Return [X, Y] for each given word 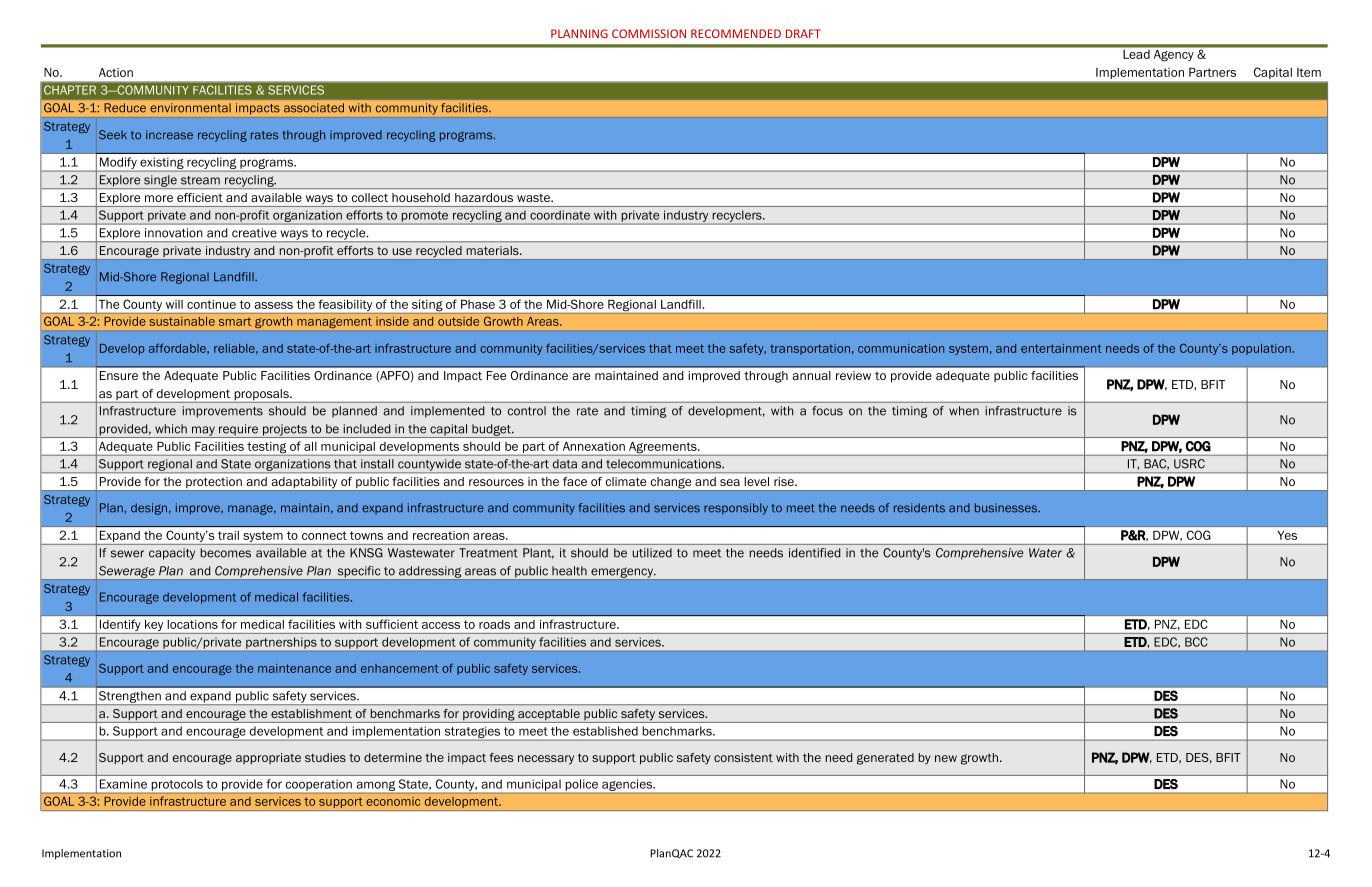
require [238, 431]
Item [1309, 72]
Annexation [594, 446]
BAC [1157, 464]
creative [254, 233]
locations [193, 624]
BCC [1196, 642]
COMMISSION [649, 33]
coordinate [560, 215]
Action [116, 72]
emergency [622, 574]
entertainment [1061, 348]
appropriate [268, 758]
